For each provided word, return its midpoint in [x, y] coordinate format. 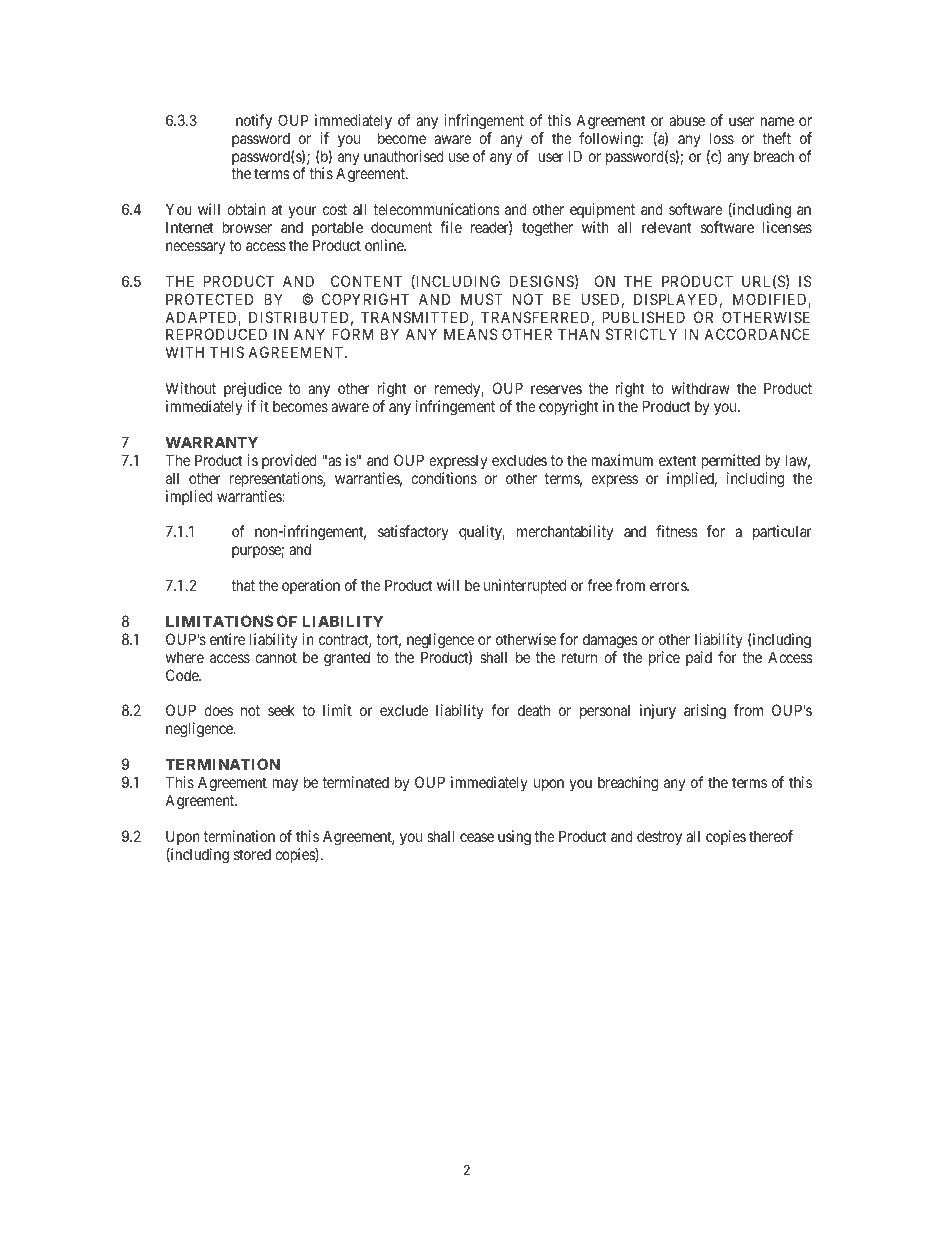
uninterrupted [525, 586]
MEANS [471, 334]
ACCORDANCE [756, 334]
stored [252, 854]
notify [254, 121]
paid [699, 658]
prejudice [253, 389]
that [243, 585]
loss [722, 138]
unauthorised [404, 156]
